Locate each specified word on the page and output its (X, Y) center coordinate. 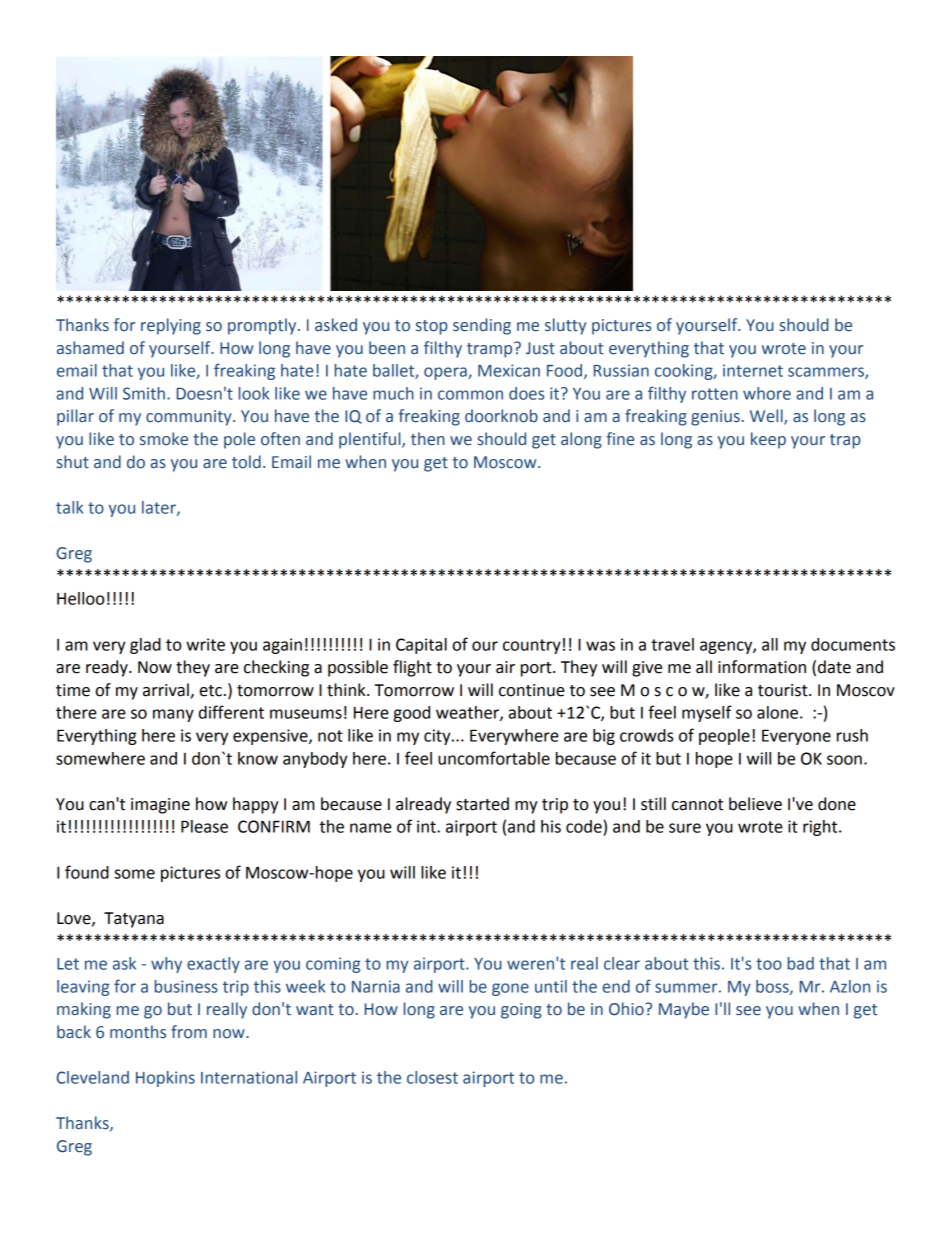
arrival (167, 691)
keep (768, 440)
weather (468, 713)
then (428, 439)
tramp (491, 350)
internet (753, 370)
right (821, 828)
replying (171, 326)
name (371, 828)
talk (69, 507)
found (87, 872)
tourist (784, 690)
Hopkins (165, 1079)
